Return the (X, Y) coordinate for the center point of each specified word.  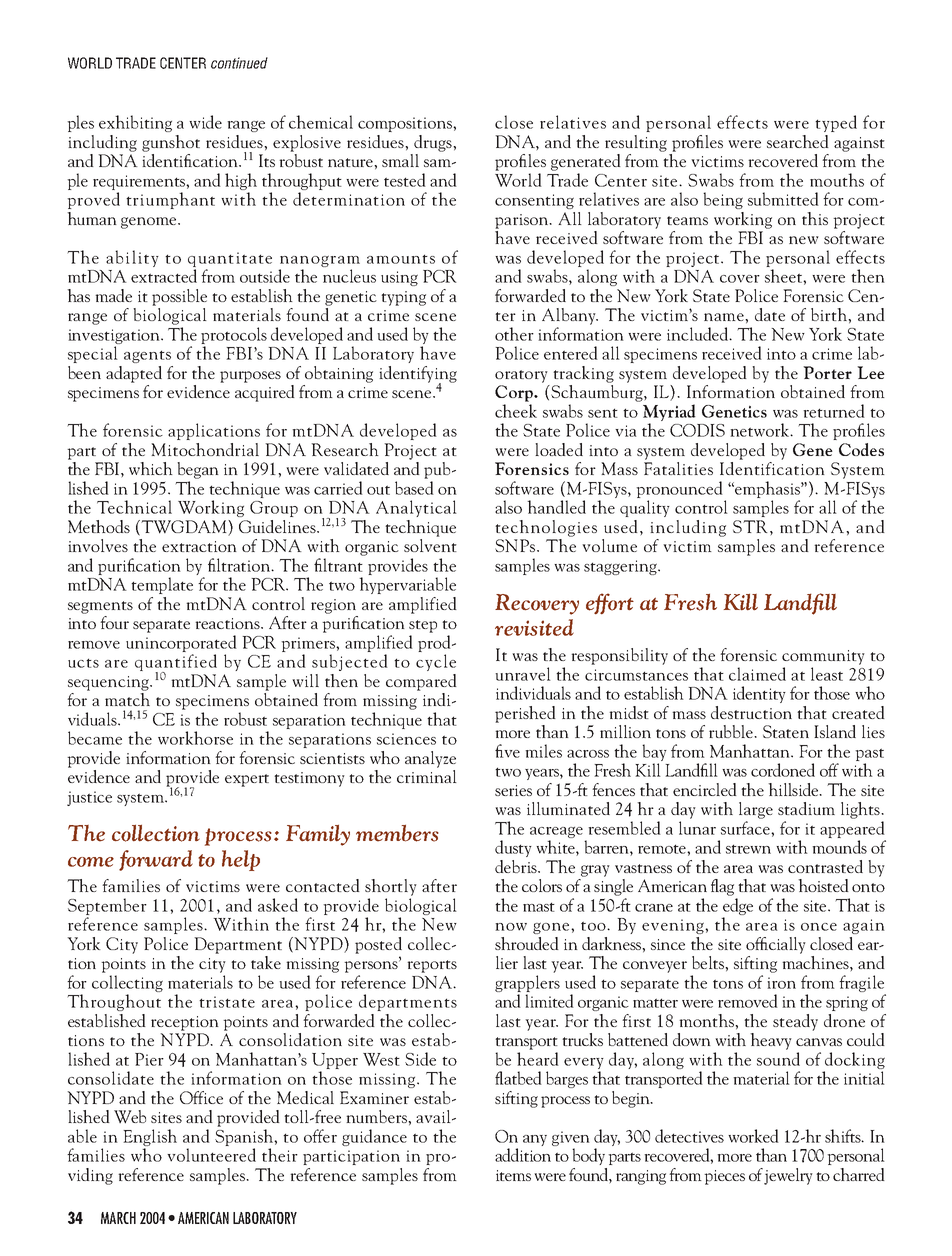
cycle (436, 662)
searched (798, 141)
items (513, 1175)
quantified (176, 664)
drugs (434, 143)
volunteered (211, 1155)
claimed (757, 674)
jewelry (788, 1176)
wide (205, 122)
